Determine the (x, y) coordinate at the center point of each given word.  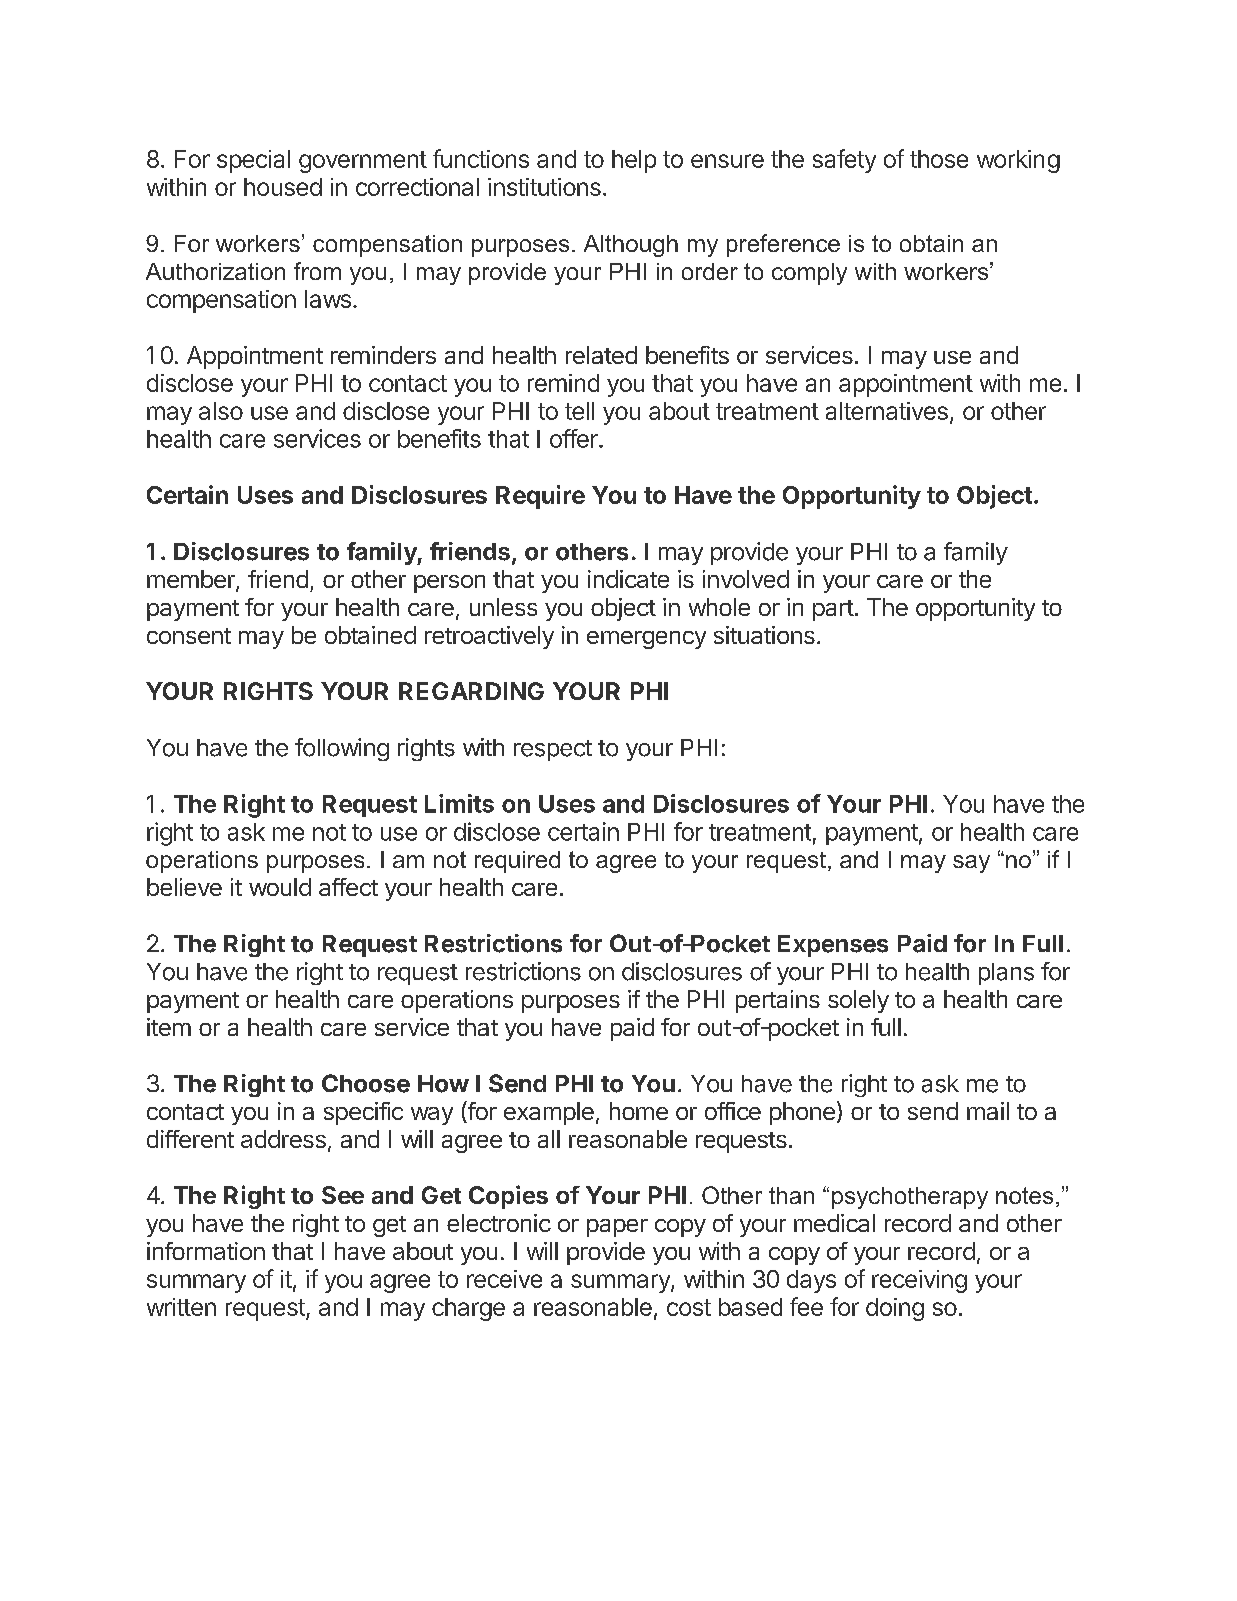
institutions (544, 187)
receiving (919, 1281)
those (939, 159)
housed (283, 187)
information (206, 1251)
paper (617, 1228)
